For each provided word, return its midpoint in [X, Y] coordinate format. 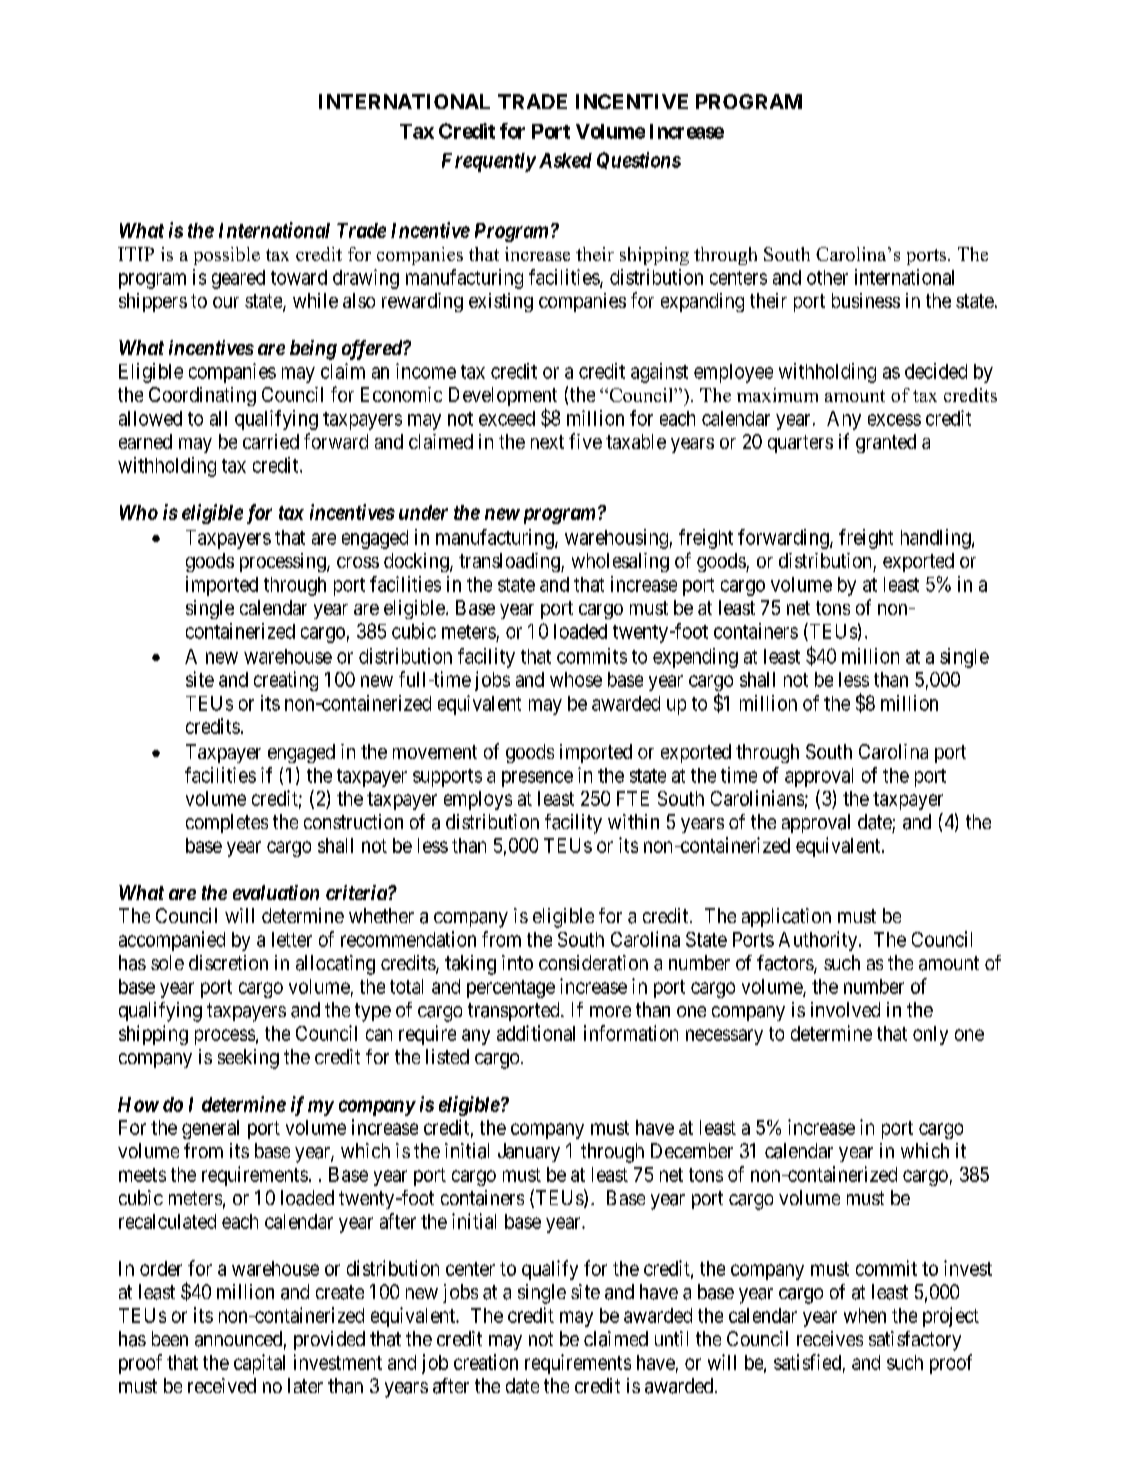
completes [227, 823]
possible [227, 256]
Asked [565, 160]
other [827, 277]
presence [537, 779]
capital [259, 1364]
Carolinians [757, 798]
